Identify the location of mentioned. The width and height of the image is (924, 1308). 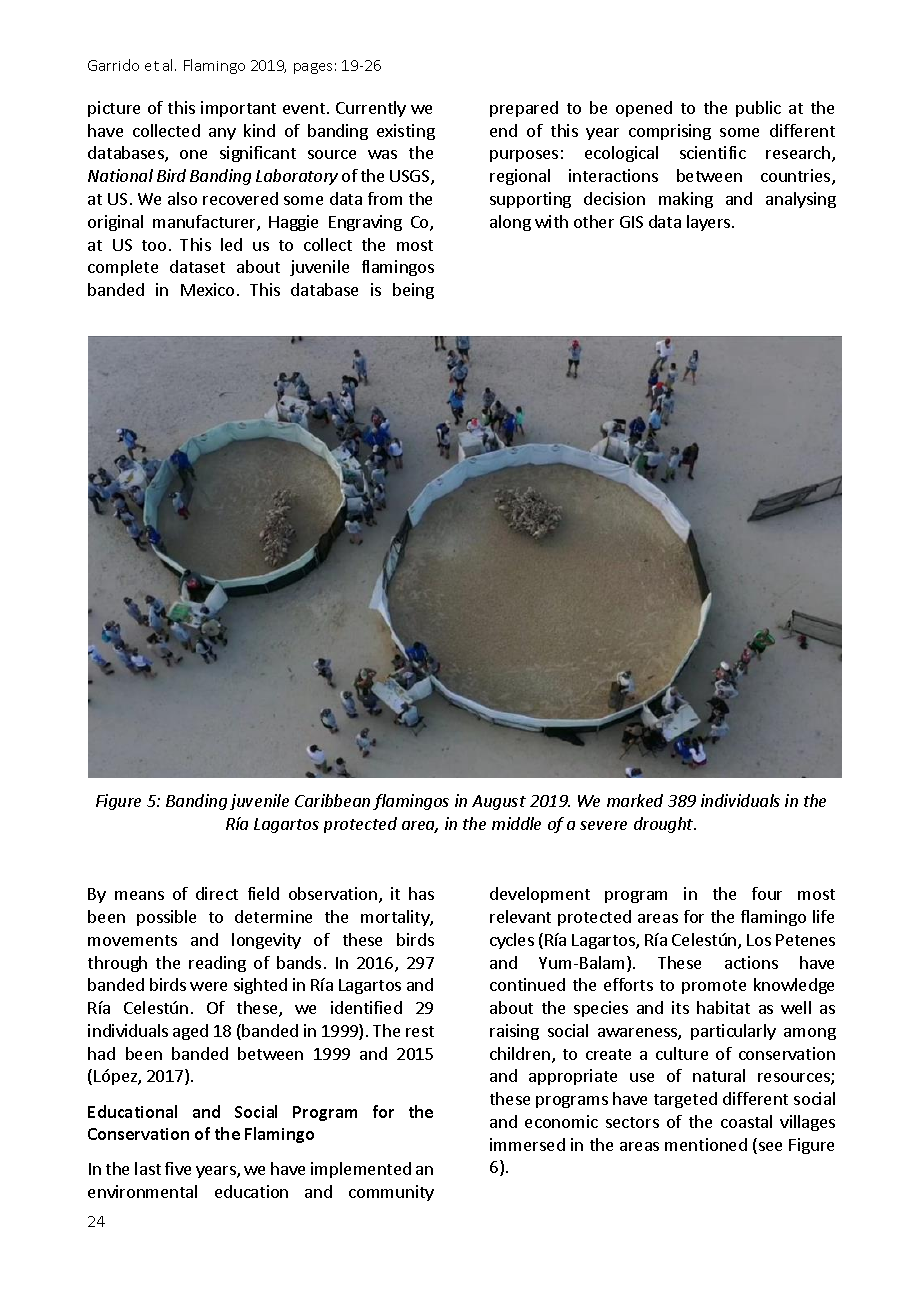
(706, 1144).
